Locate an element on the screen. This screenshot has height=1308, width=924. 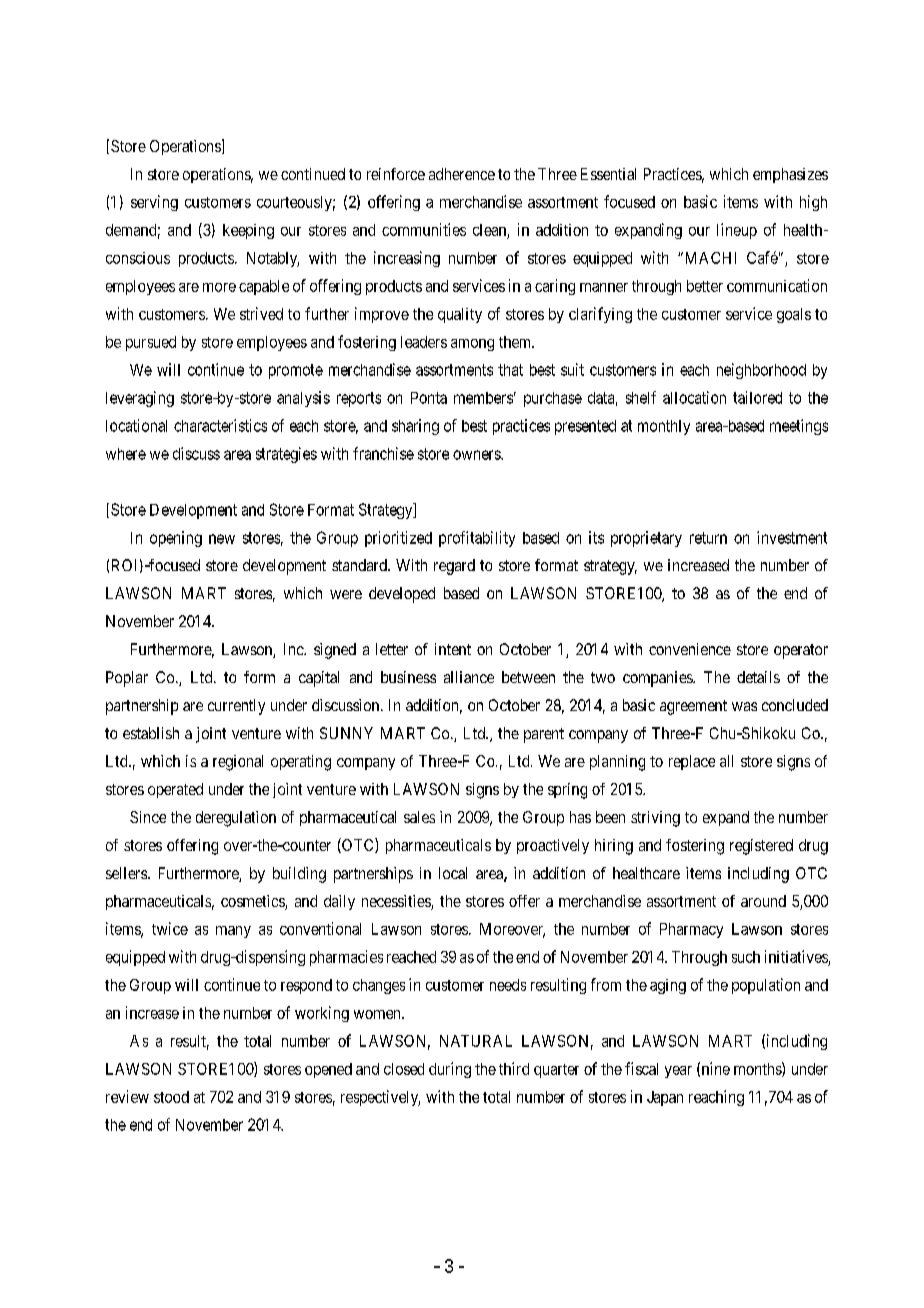
return is located at coordinates (708, 538).
